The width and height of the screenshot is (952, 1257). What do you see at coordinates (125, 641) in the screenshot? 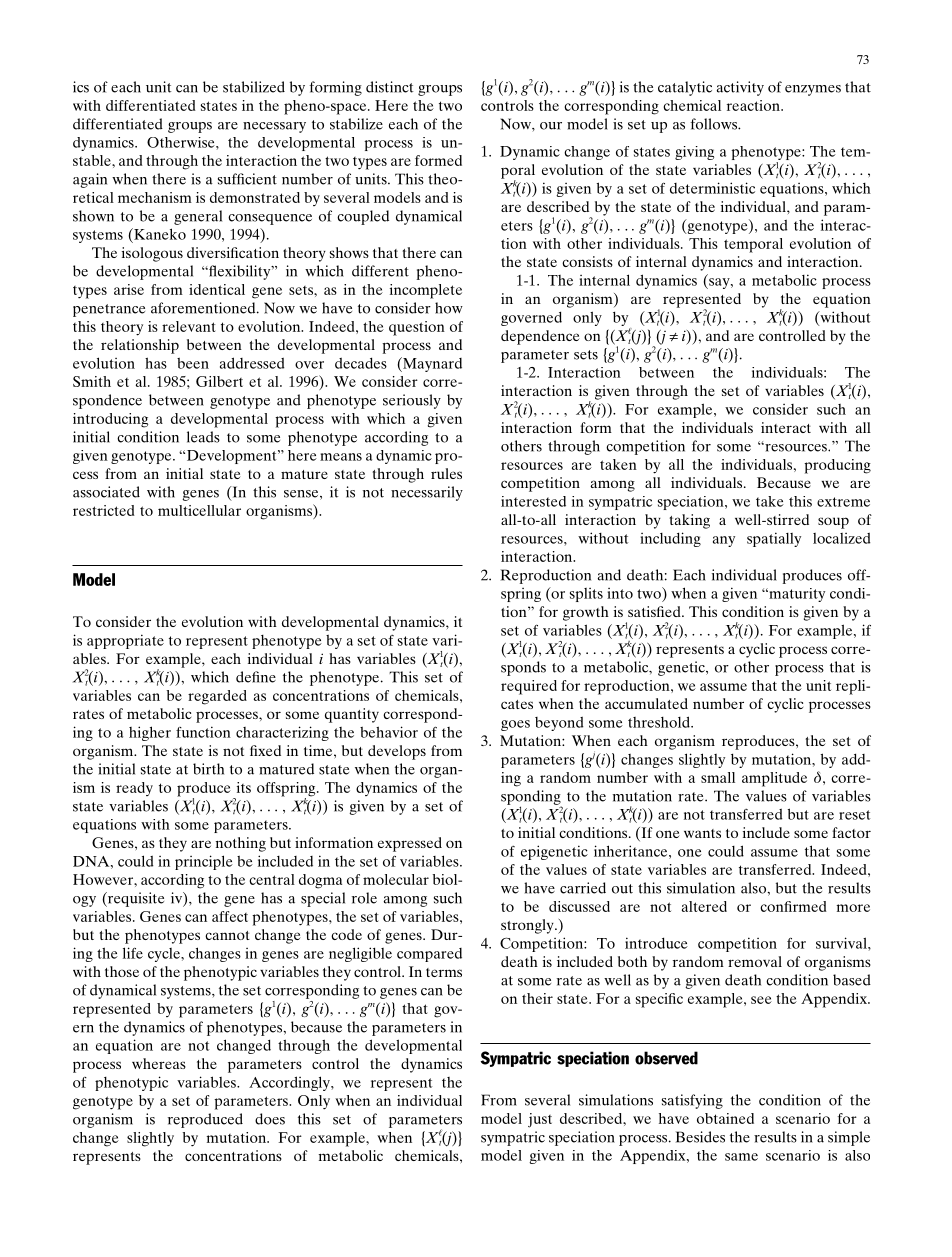
I see `appropriate` at bounding box center [125, 641].
